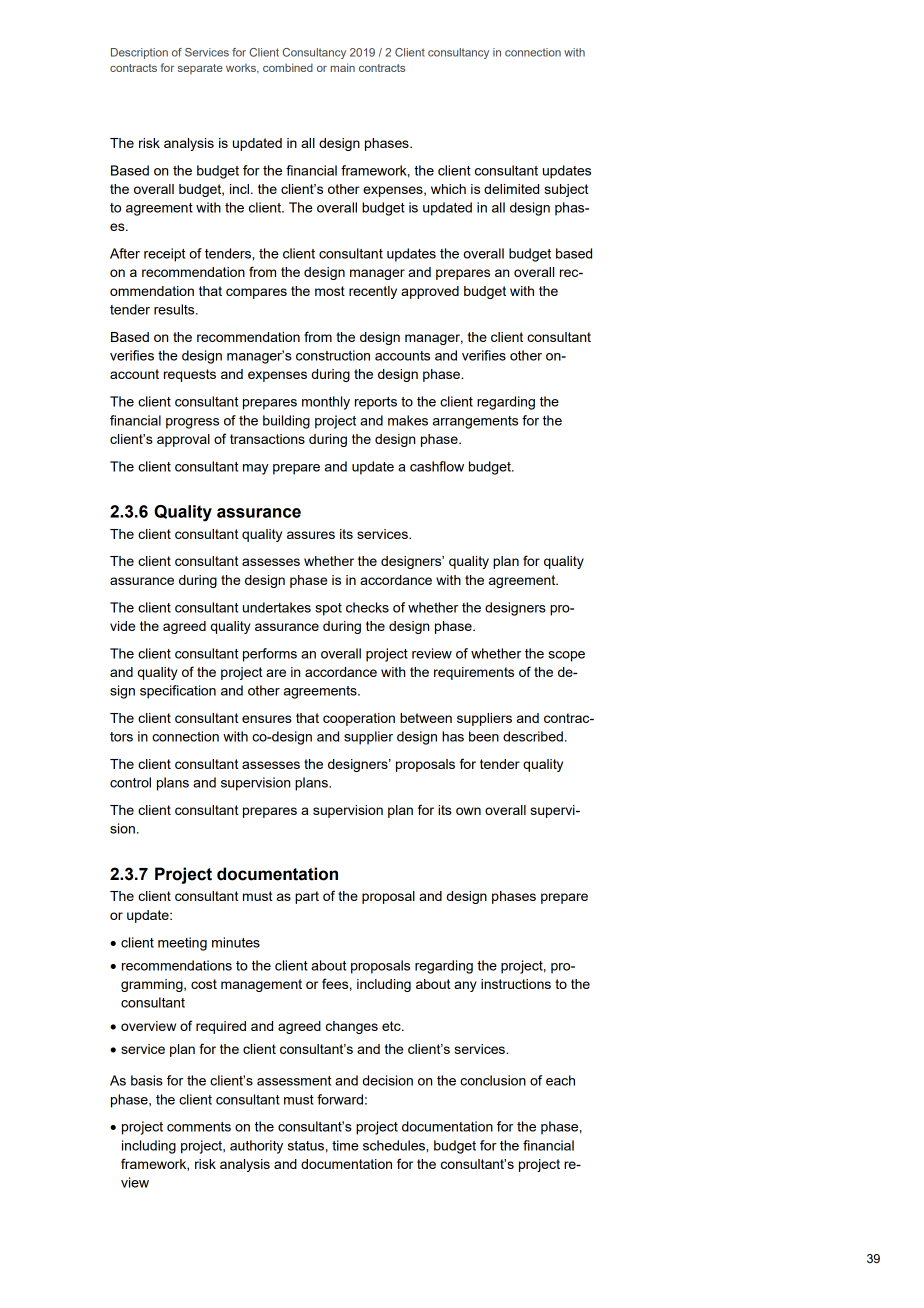  I want to click on main, so click(343, 67).
